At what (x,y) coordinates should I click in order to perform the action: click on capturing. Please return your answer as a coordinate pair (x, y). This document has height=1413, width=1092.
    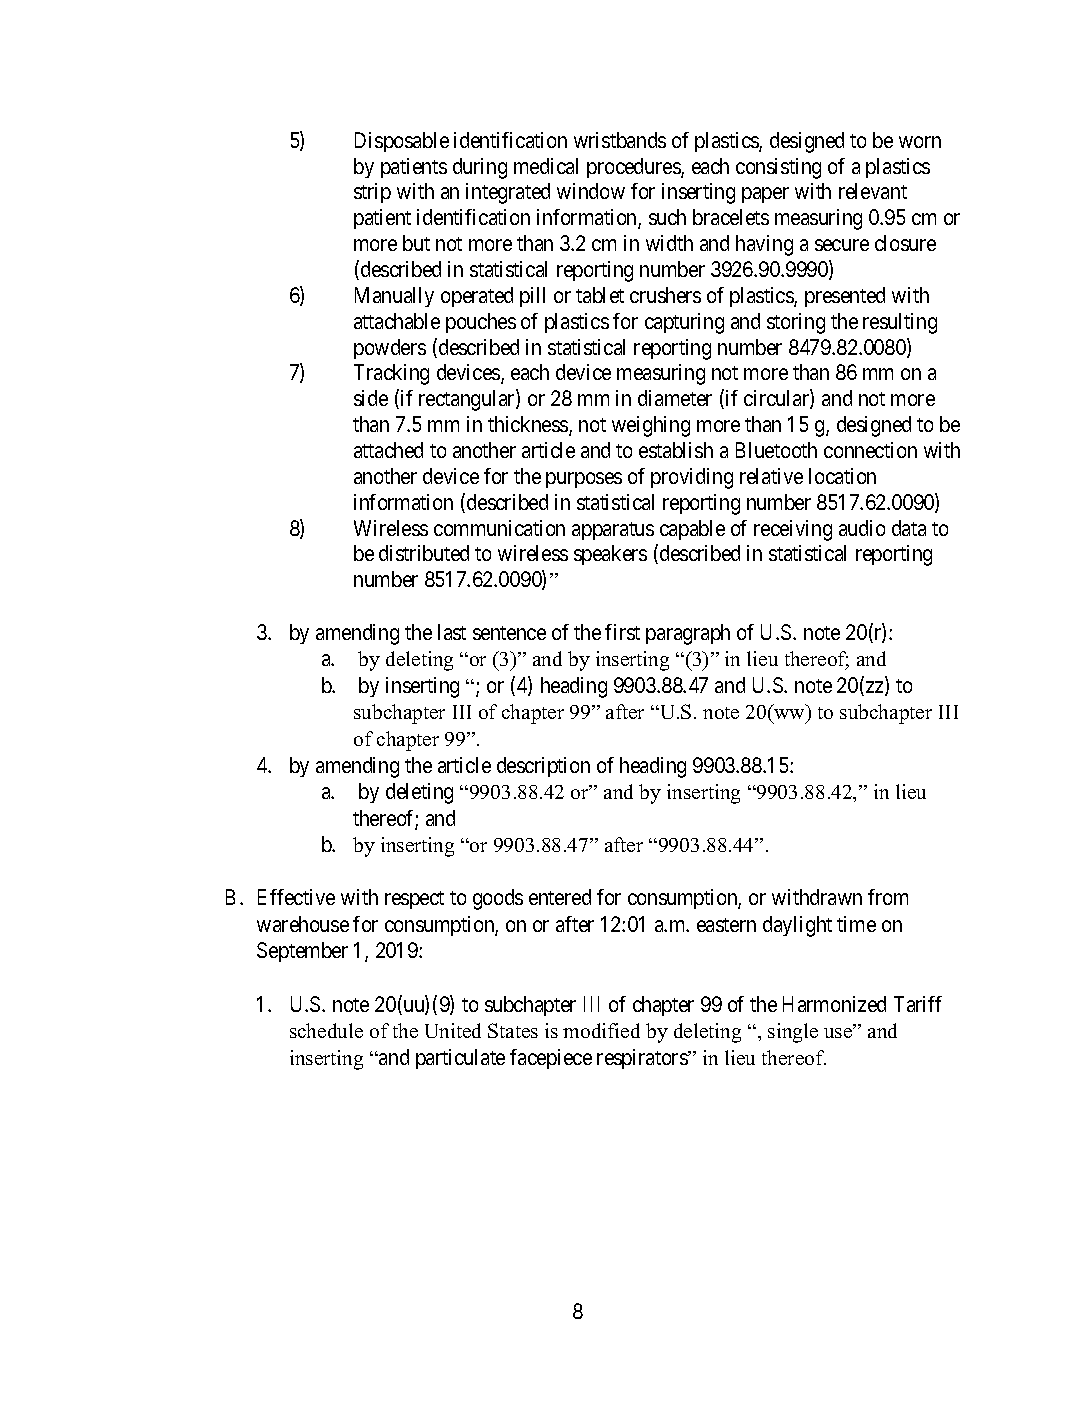
    Looking at the image, I should click on (684, 323).
